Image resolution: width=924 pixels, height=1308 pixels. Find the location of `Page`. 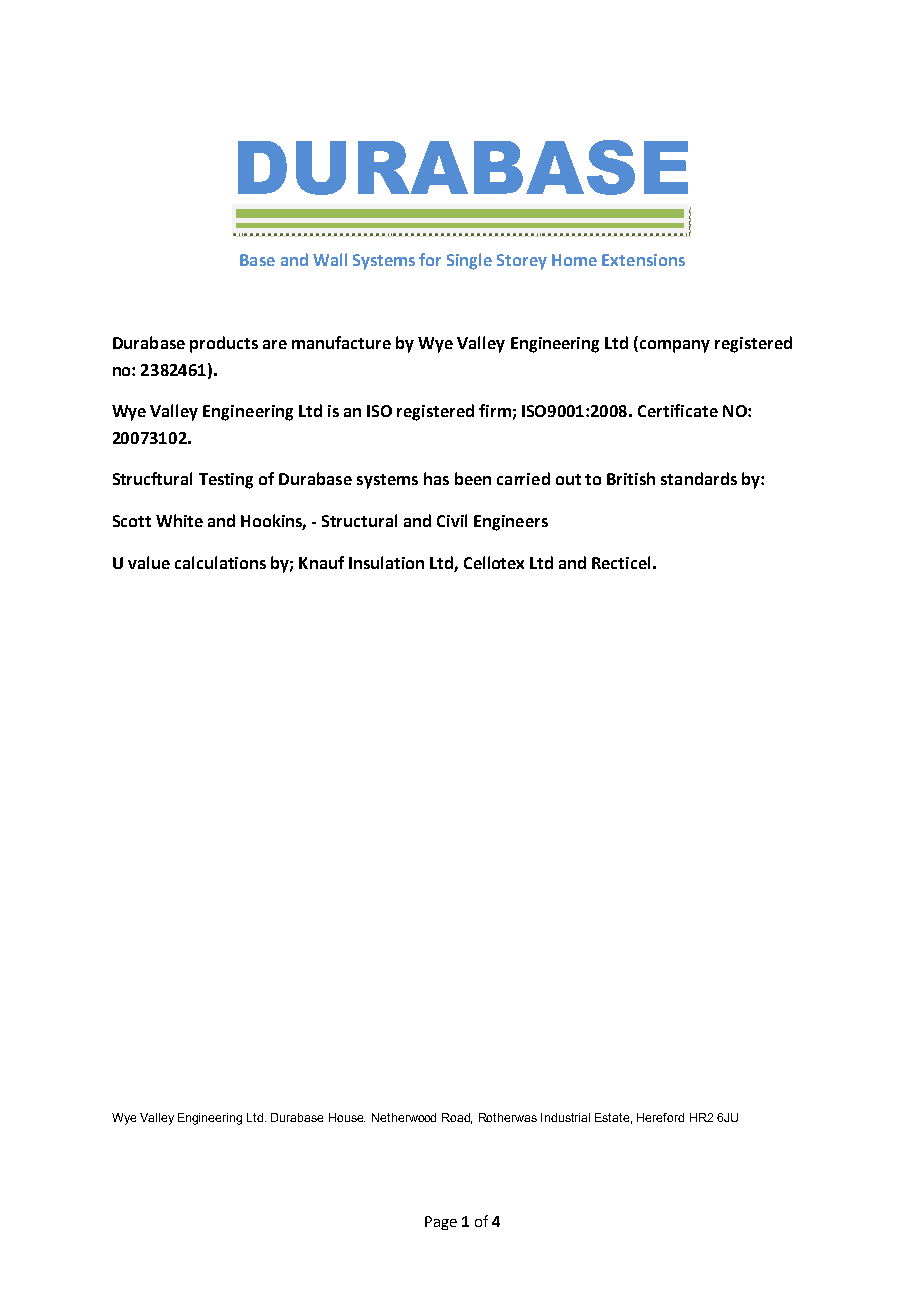

Page is located at coordinates (441, 1223).
